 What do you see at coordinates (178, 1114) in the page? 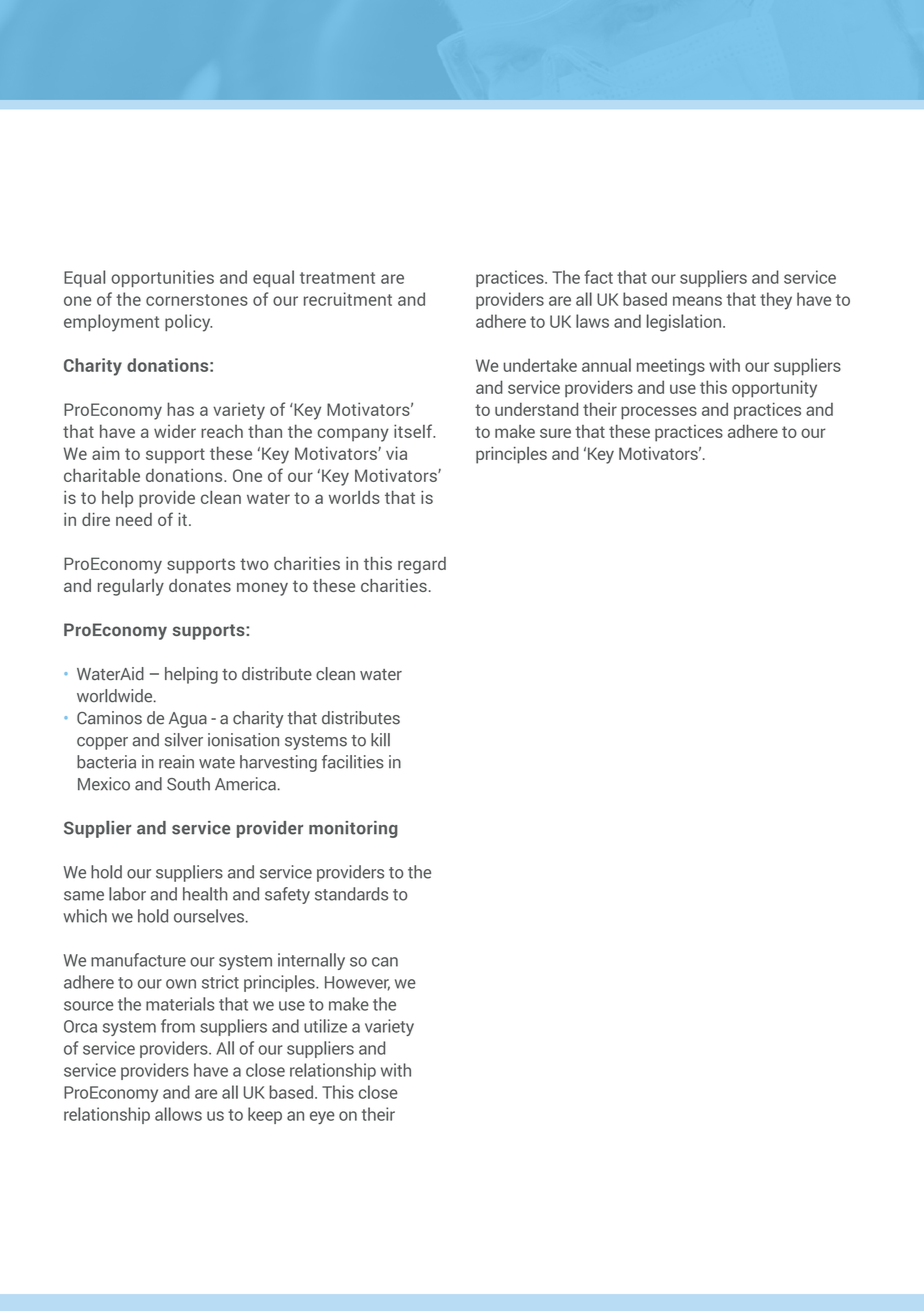
I see `allows` at bounding box center [178, 1114].
